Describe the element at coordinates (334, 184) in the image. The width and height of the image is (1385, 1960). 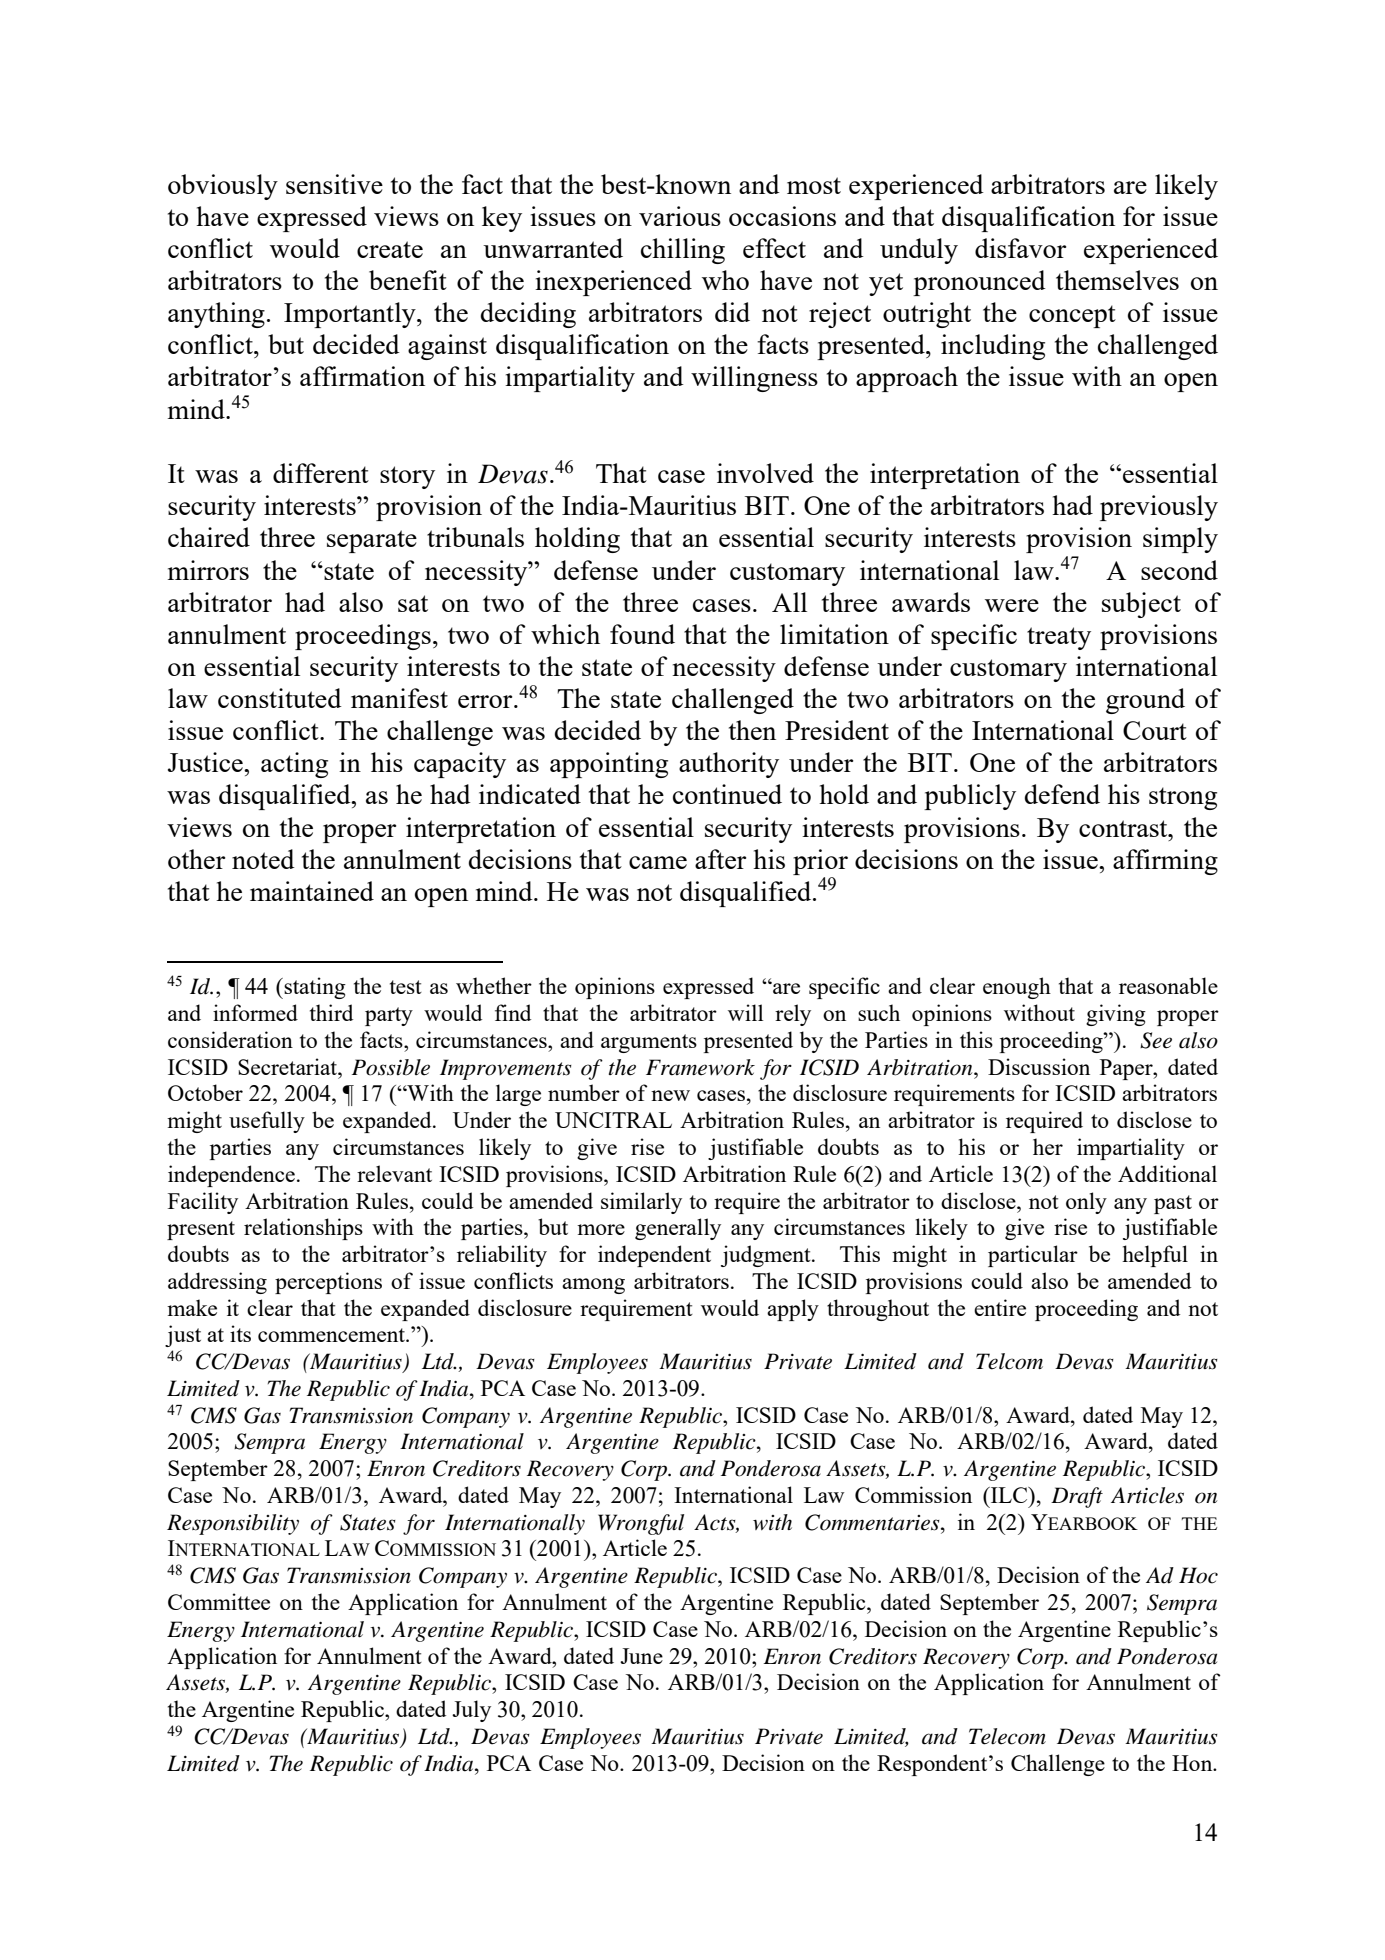
I see `sensitive` at that location.
